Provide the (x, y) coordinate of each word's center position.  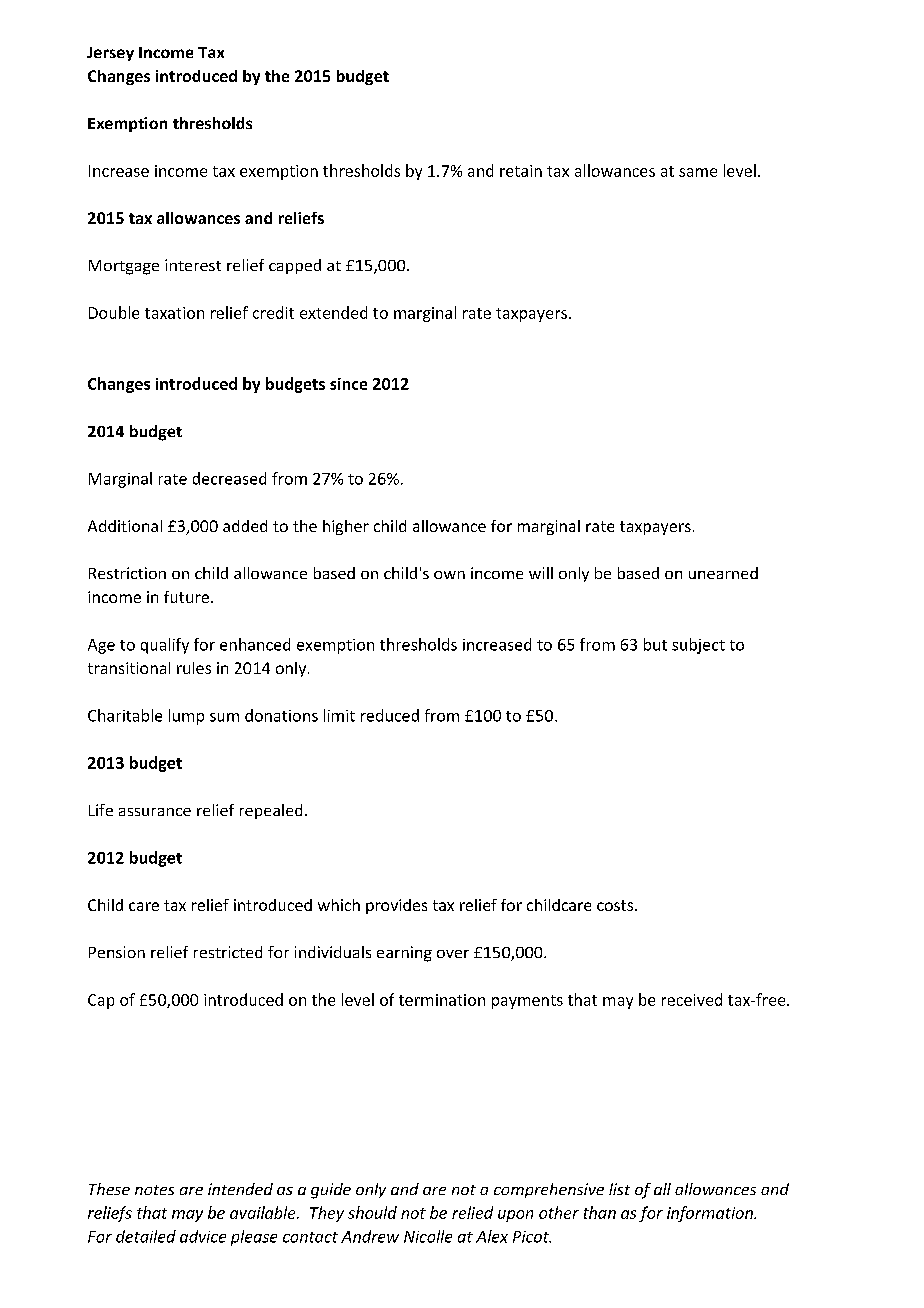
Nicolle (428, 1236)
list (619, 1189)
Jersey (110, 54)
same (698, 172)
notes (154, 1190)
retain (521, 171)
